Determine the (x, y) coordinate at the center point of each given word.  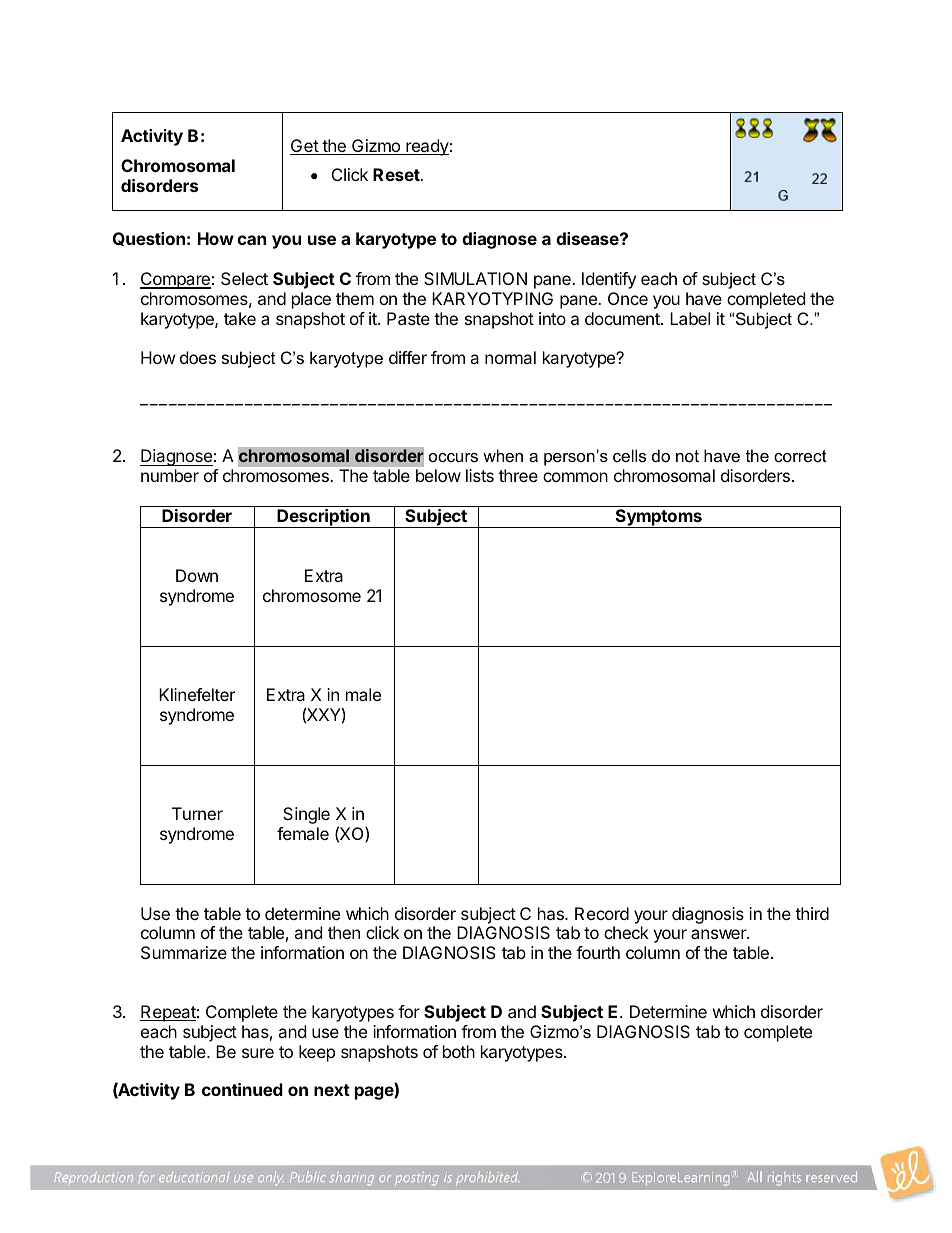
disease (588, 238)
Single (306, 815)
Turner (197, 813)
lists (480, 475)
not (687, 456)
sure (258, 1053)
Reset (397, 174)
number (170, 475)
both (459, 1051)
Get (305, 147)
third (812, 913)
